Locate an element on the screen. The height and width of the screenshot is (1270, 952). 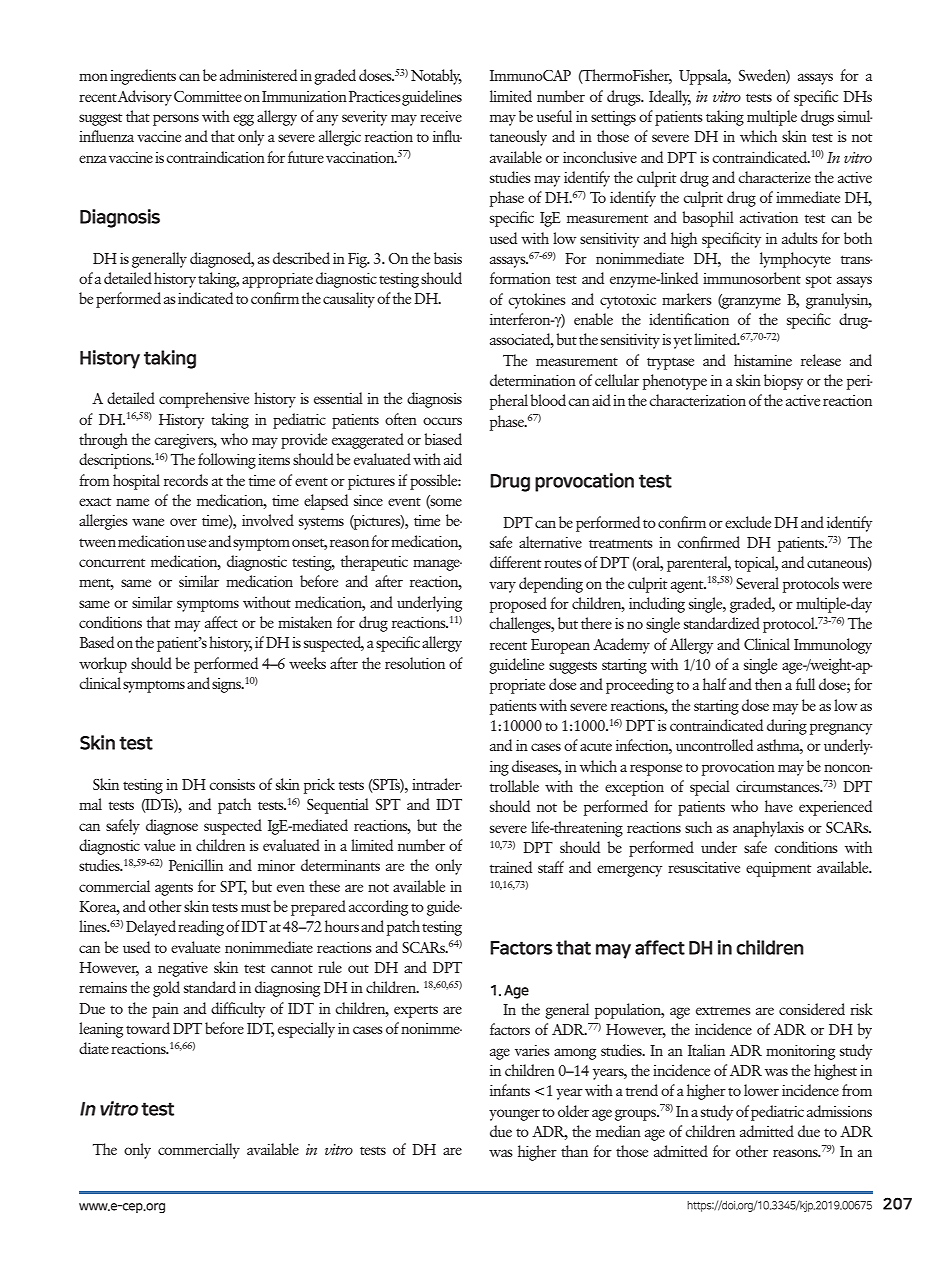
toward is located at coordinates (148, 1028).
